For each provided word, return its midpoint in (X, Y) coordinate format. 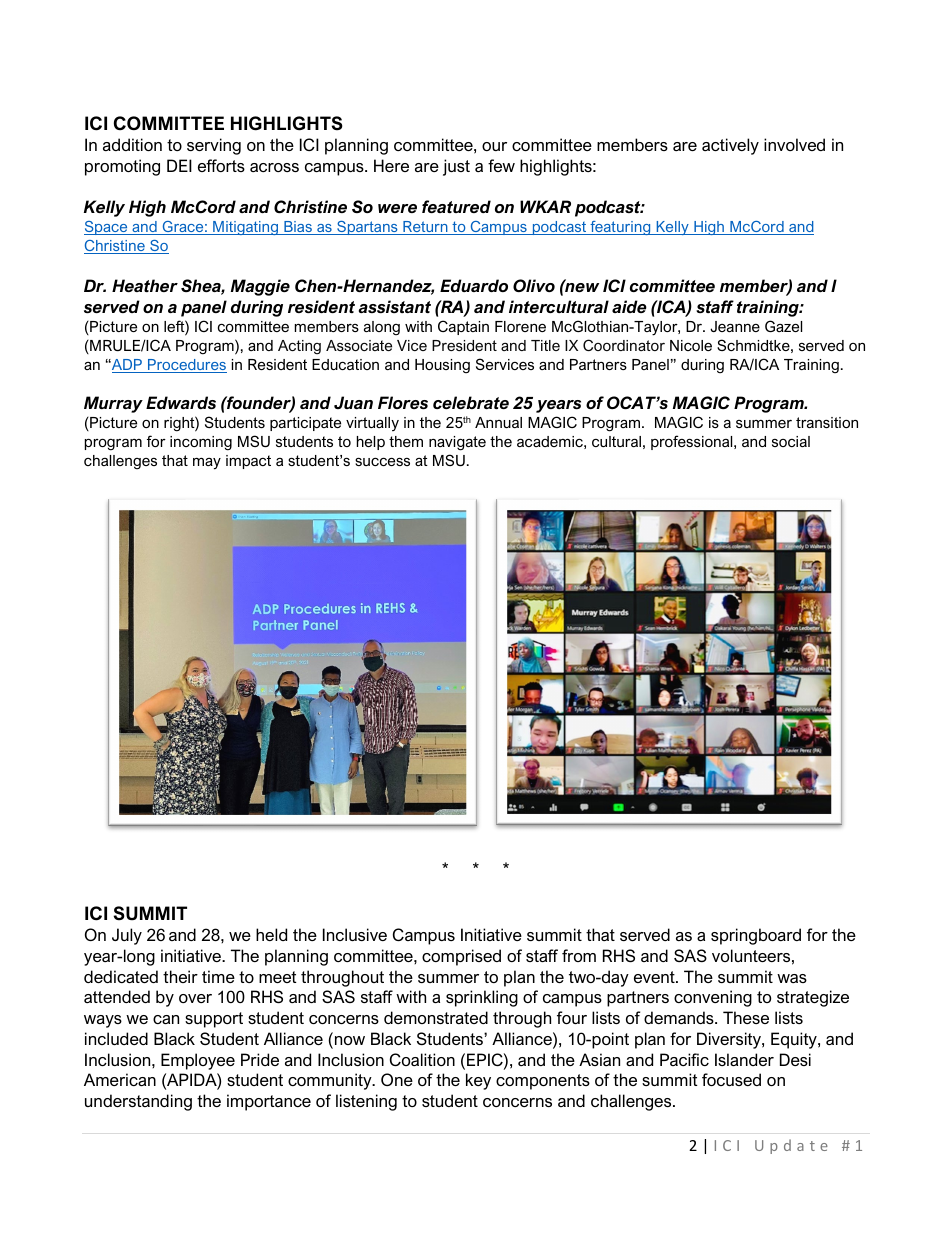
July (127, 936)
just (456, 167)
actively (730, 146)
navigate (457, 443)
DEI (179, 165)
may (207, 464)
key (478, 1081)
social (791, 441)
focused (731, 1079)
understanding (138, 1102)
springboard (756, 936)
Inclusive (355, 934)
